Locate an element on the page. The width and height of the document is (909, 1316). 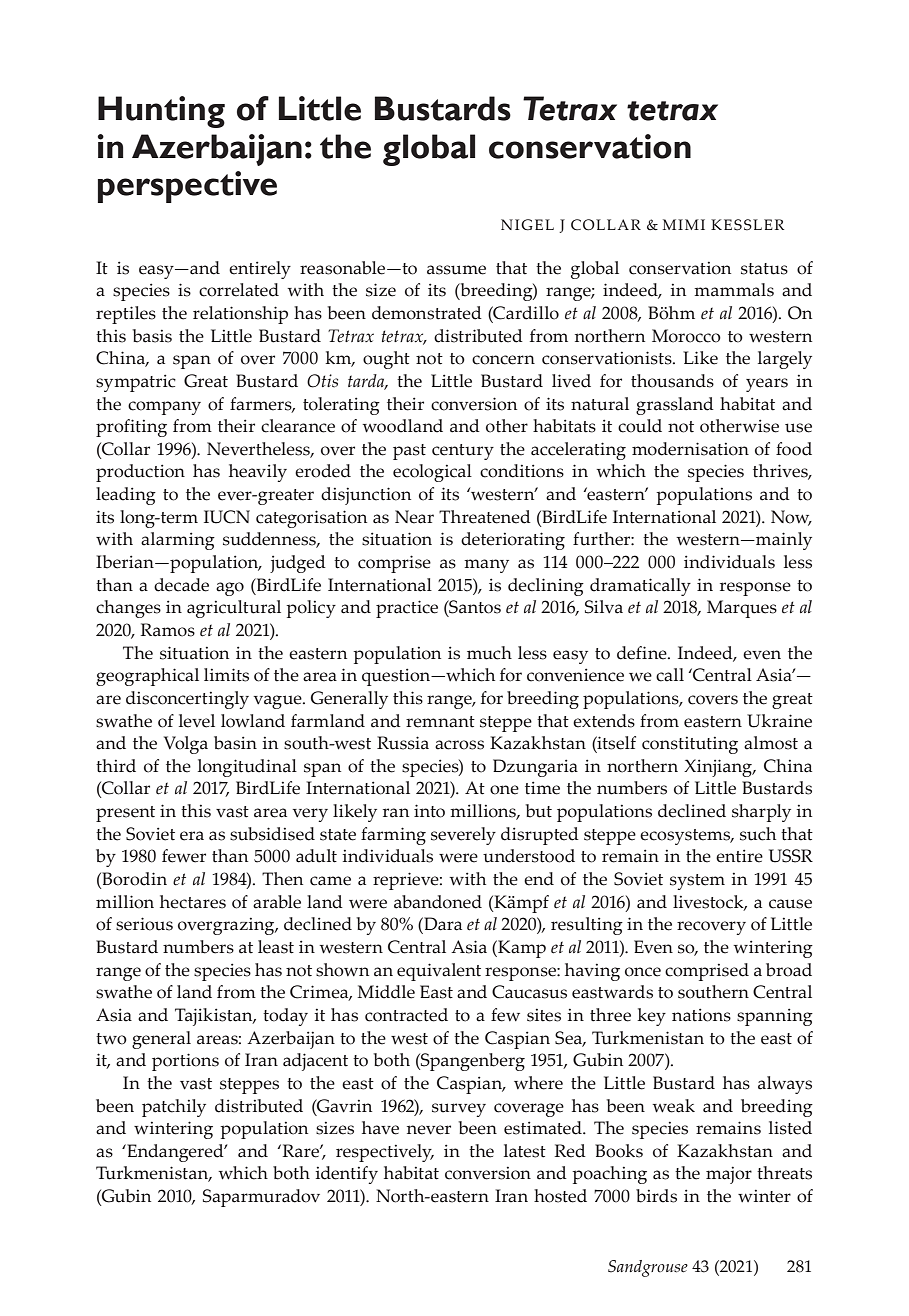
Hunting is located at coordinates (161, 112).
